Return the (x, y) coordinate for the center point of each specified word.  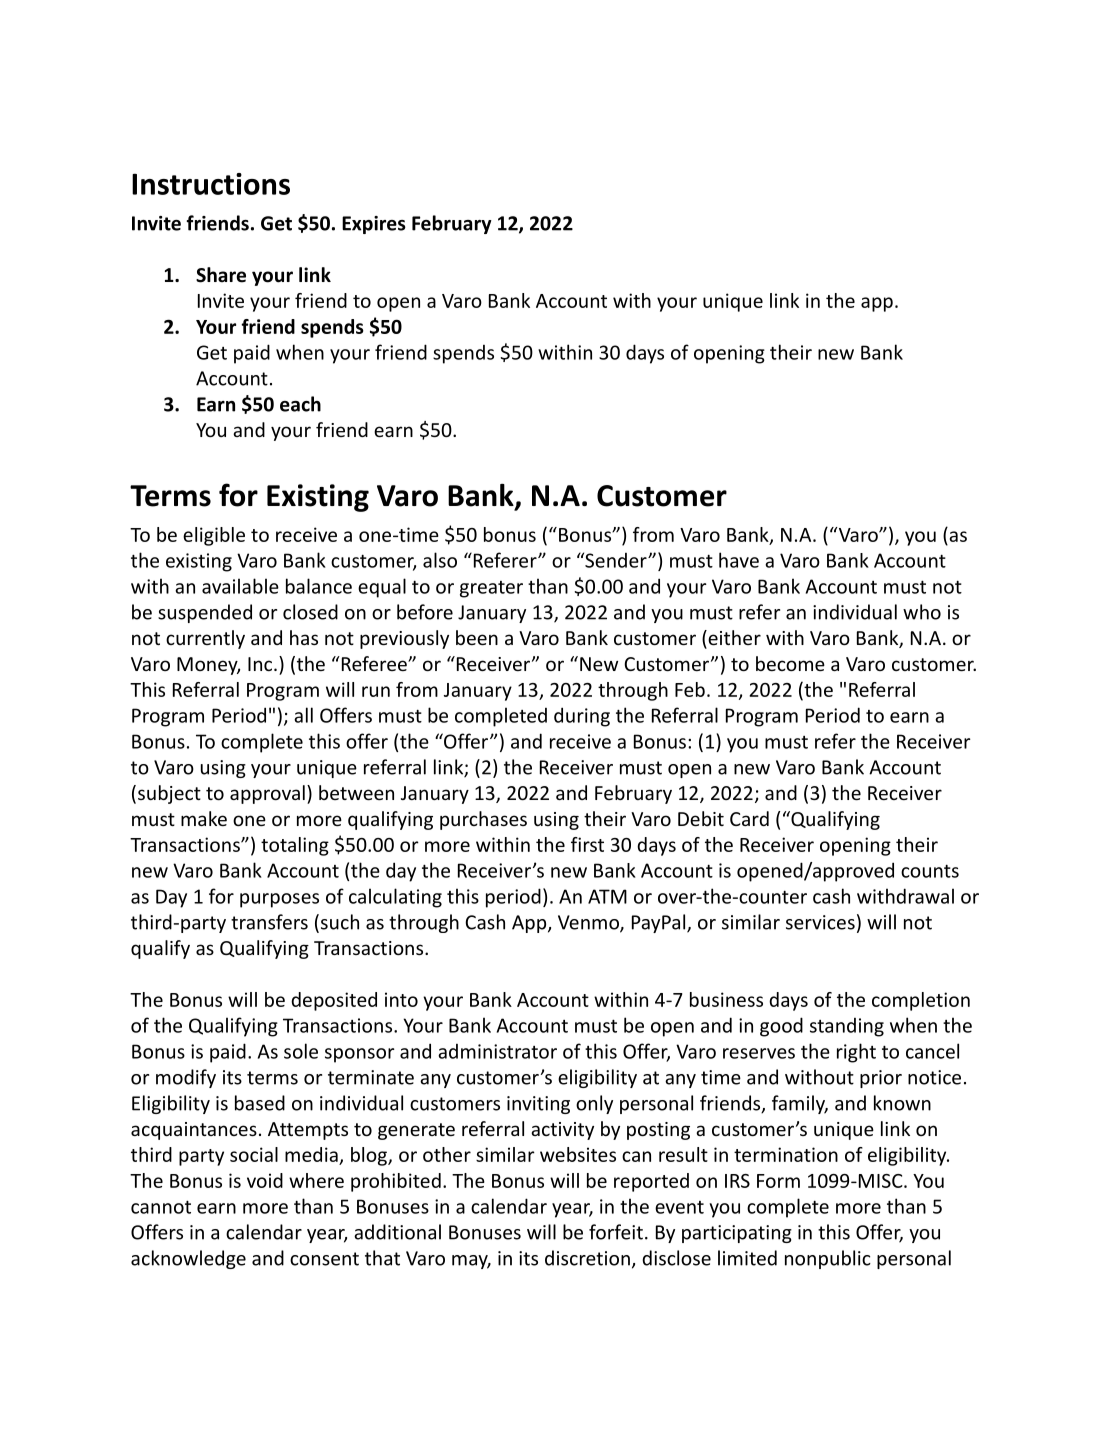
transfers (269, 922)
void (265, 1180)
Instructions (211, 184)
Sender (616, 560)
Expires (374, 225)
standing (847, 1027)
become (790, 663)
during (582, 717)
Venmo (589, 923)
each (300, 404)
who (922, 612)
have (739, 560)
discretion (587, 1258)
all (303, 715)
